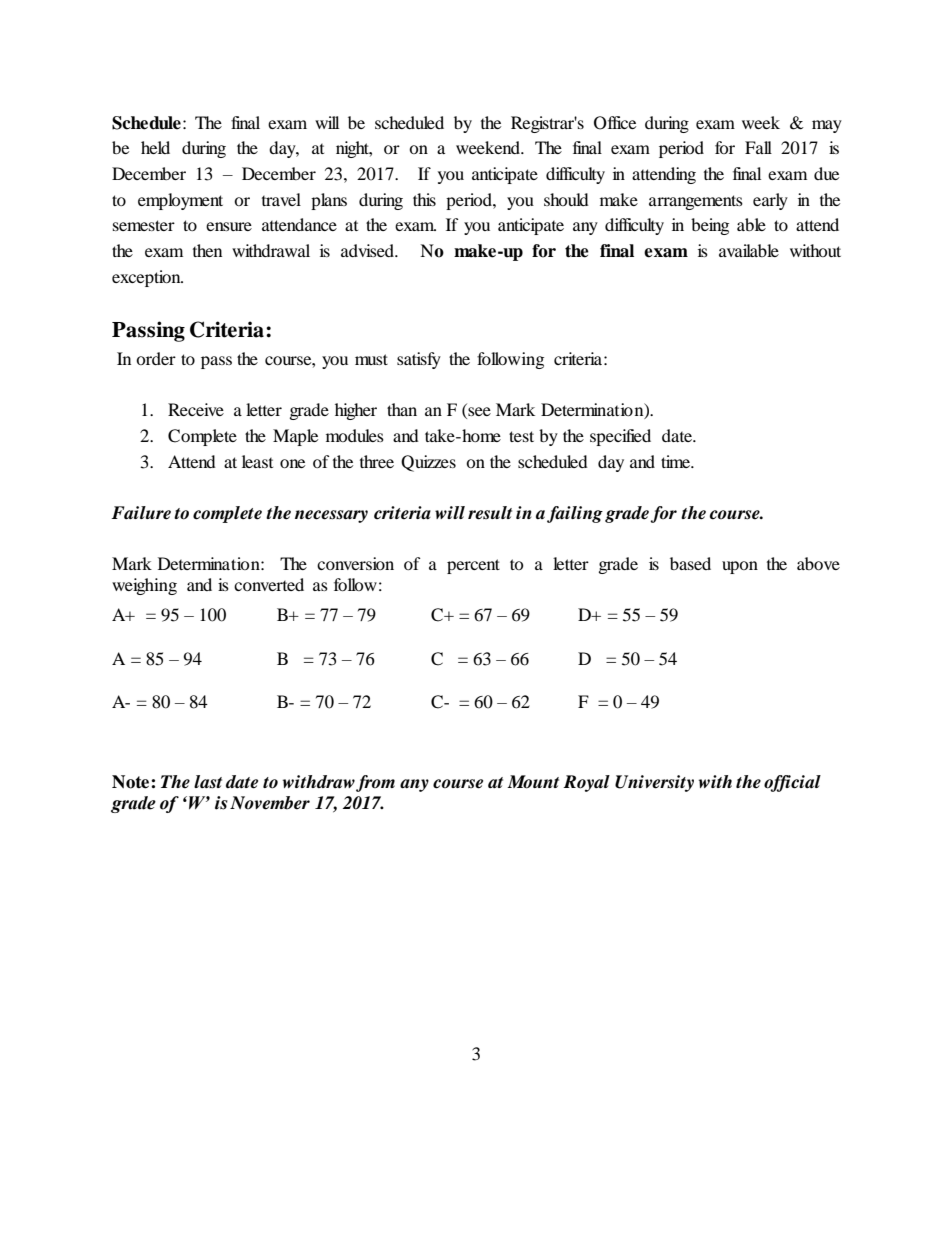 This image has width=952, height=1233. I want to click on upon, so click(740, 567).
